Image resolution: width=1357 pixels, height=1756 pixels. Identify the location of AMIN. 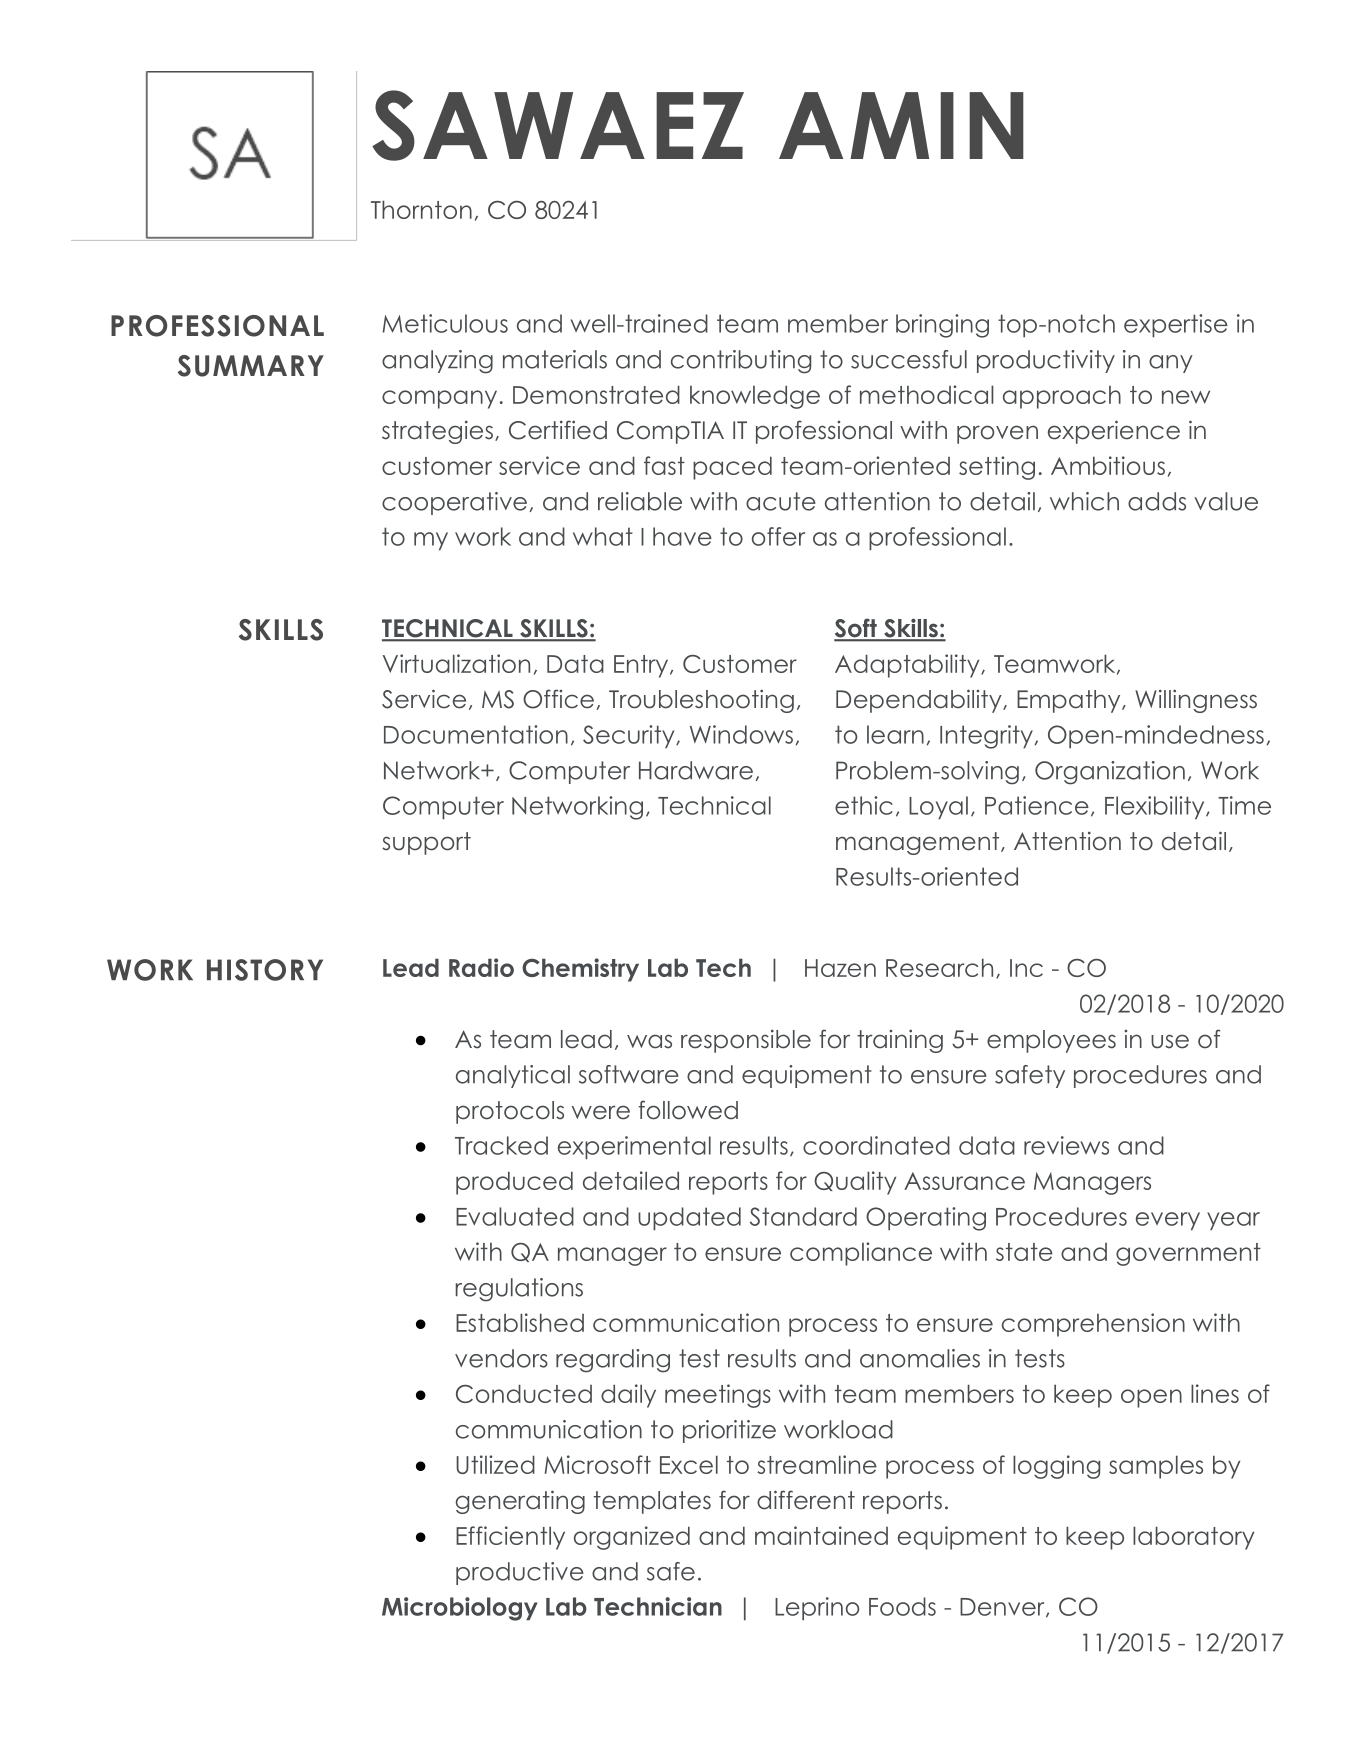
(901, 125).
